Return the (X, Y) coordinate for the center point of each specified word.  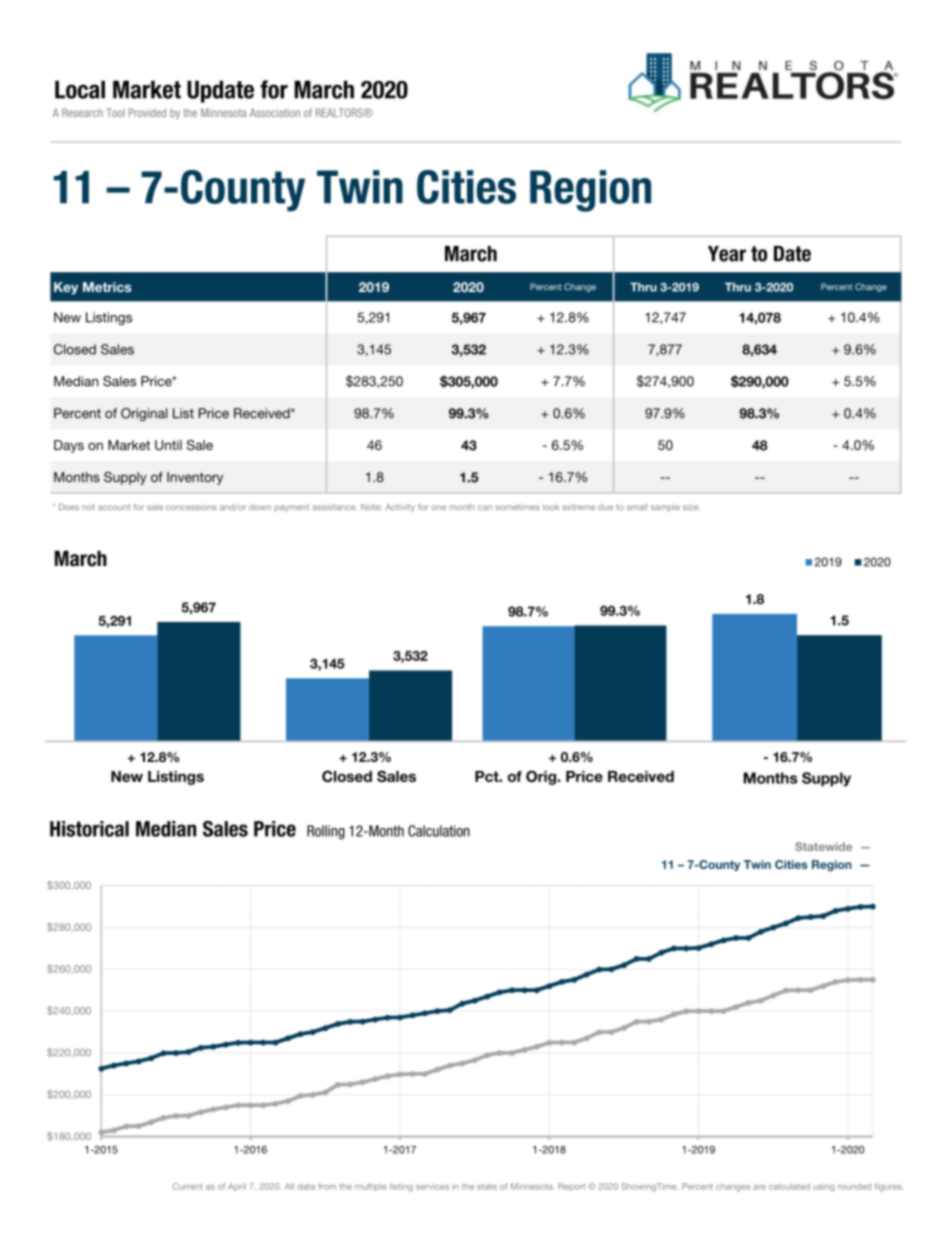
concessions (191, 507)
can (485, 507)
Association (275, 112)
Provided (147, 112)
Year (727, 254)
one (439, 507)
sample (665, 508)
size (691, 507)
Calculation (439, 831)
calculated (789, 1186)
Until (168, 445)
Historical (89, 829)
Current (188, 1186)
